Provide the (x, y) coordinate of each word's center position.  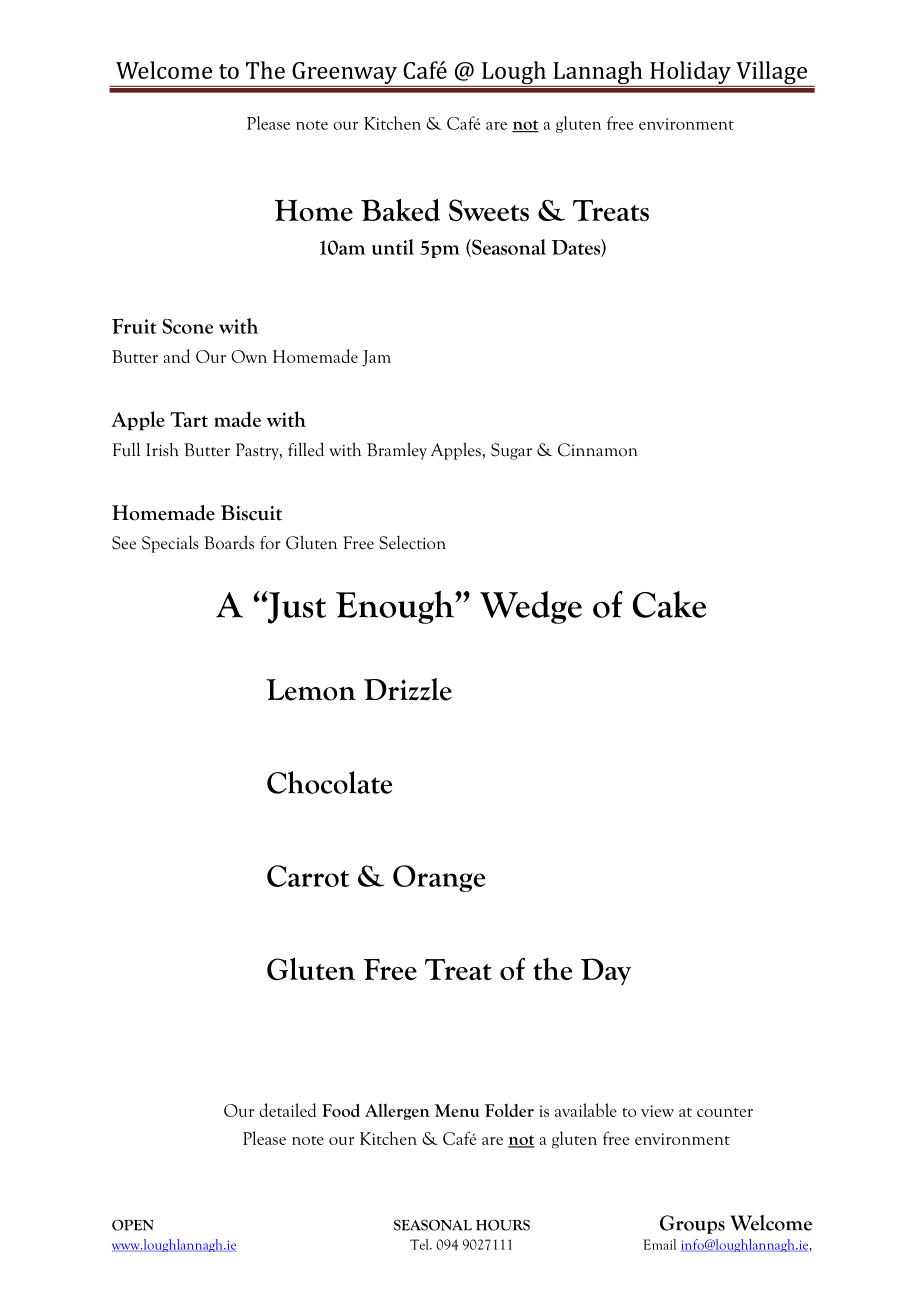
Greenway (344, 73)
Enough (396, 607)
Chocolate (329, 782)
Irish (162, 450)
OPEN (133, 1225)
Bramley (397, 451)
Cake (669, 604)
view (657, 1111)
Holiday (690, 72)
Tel (420, 1244)
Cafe (425, 70)
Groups (692, 1224)
